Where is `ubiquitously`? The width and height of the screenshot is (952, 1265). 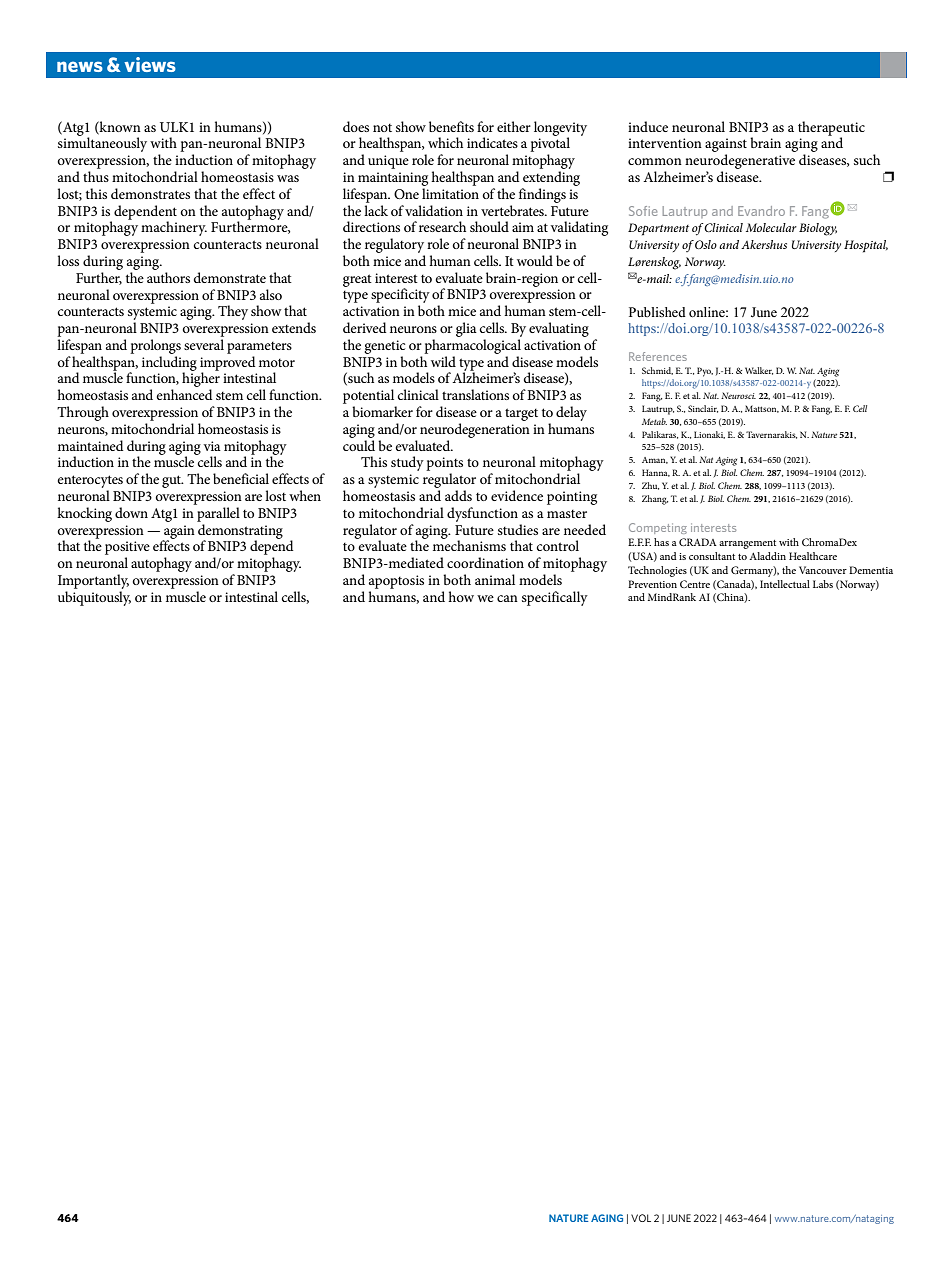 ubiquitously is located at coordinates (94, 598).
